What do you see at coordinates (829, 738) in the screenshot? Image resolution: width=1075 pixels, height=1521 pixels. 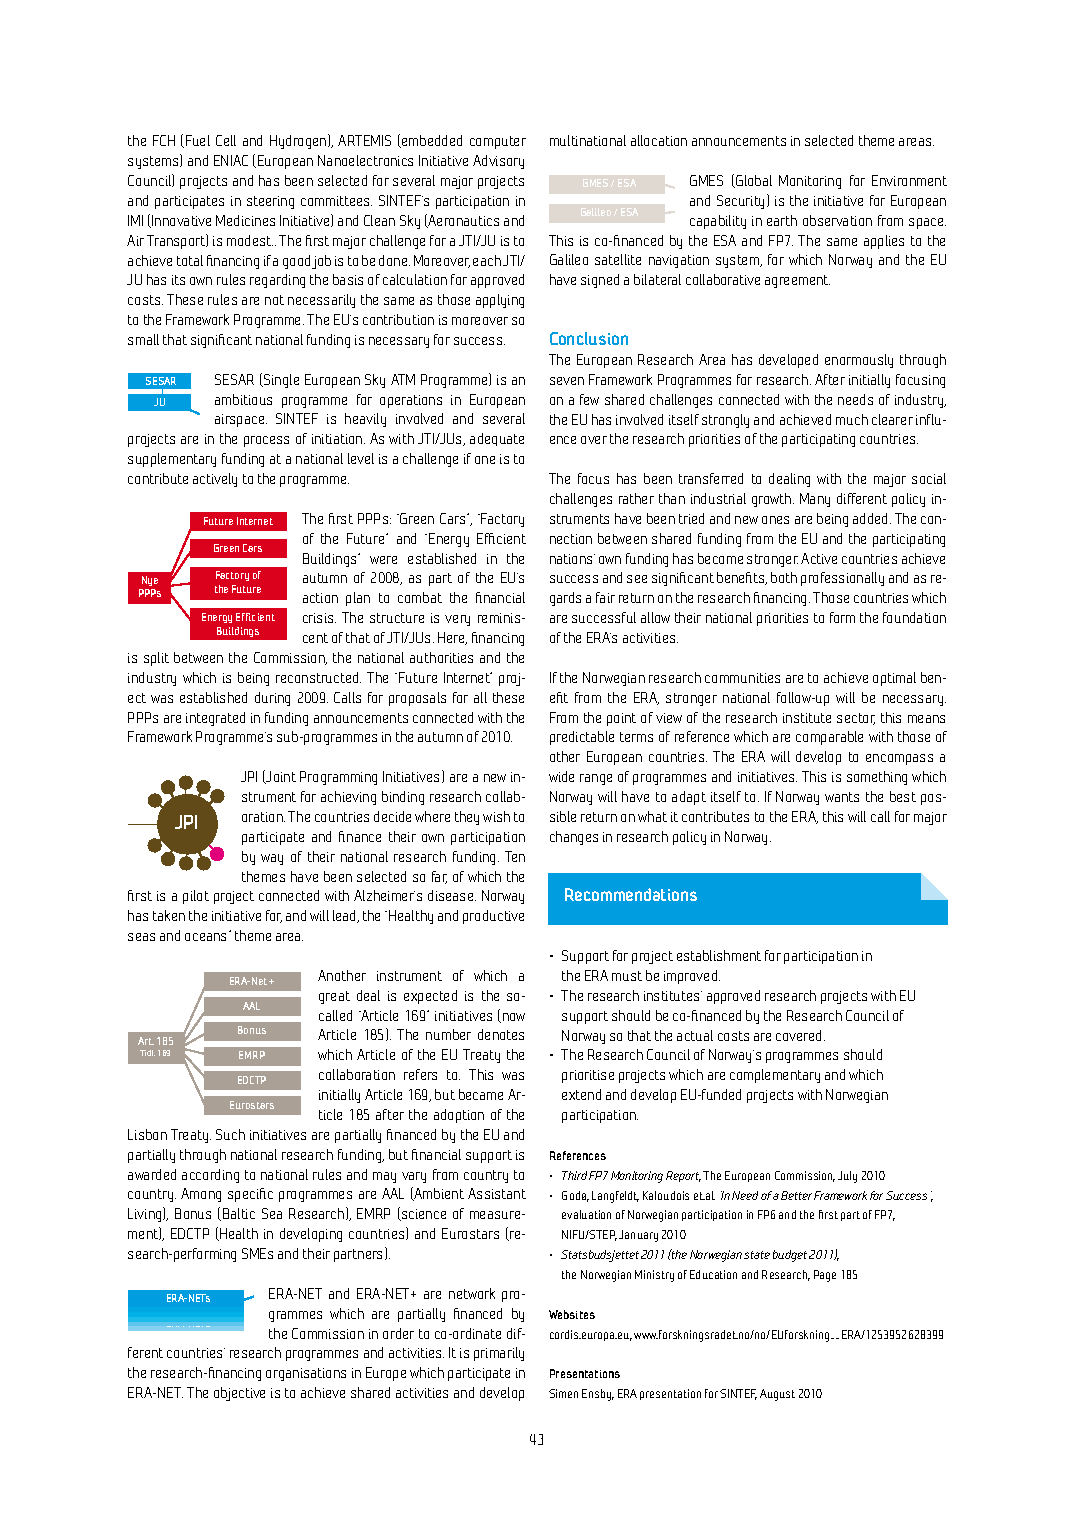 I see `comparable` at bounding box center [829, 738].
